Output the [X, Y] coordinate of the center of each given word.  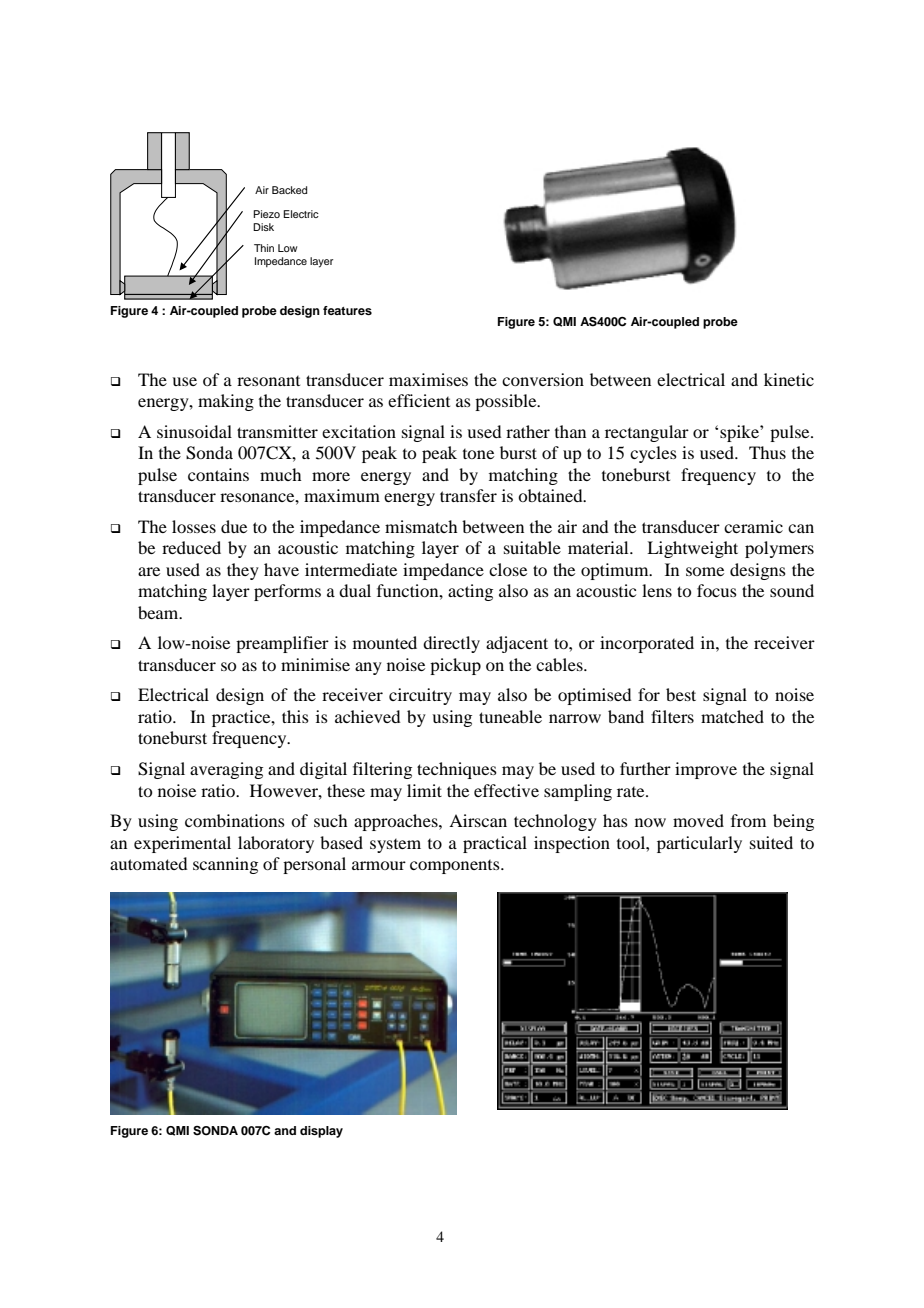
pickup [455, 666]
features [347, 310]
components [456, 867]
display [321, 1132]
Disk [263, 227]
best [681, 694]
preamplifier [282, 644]
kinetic [789, 379]
